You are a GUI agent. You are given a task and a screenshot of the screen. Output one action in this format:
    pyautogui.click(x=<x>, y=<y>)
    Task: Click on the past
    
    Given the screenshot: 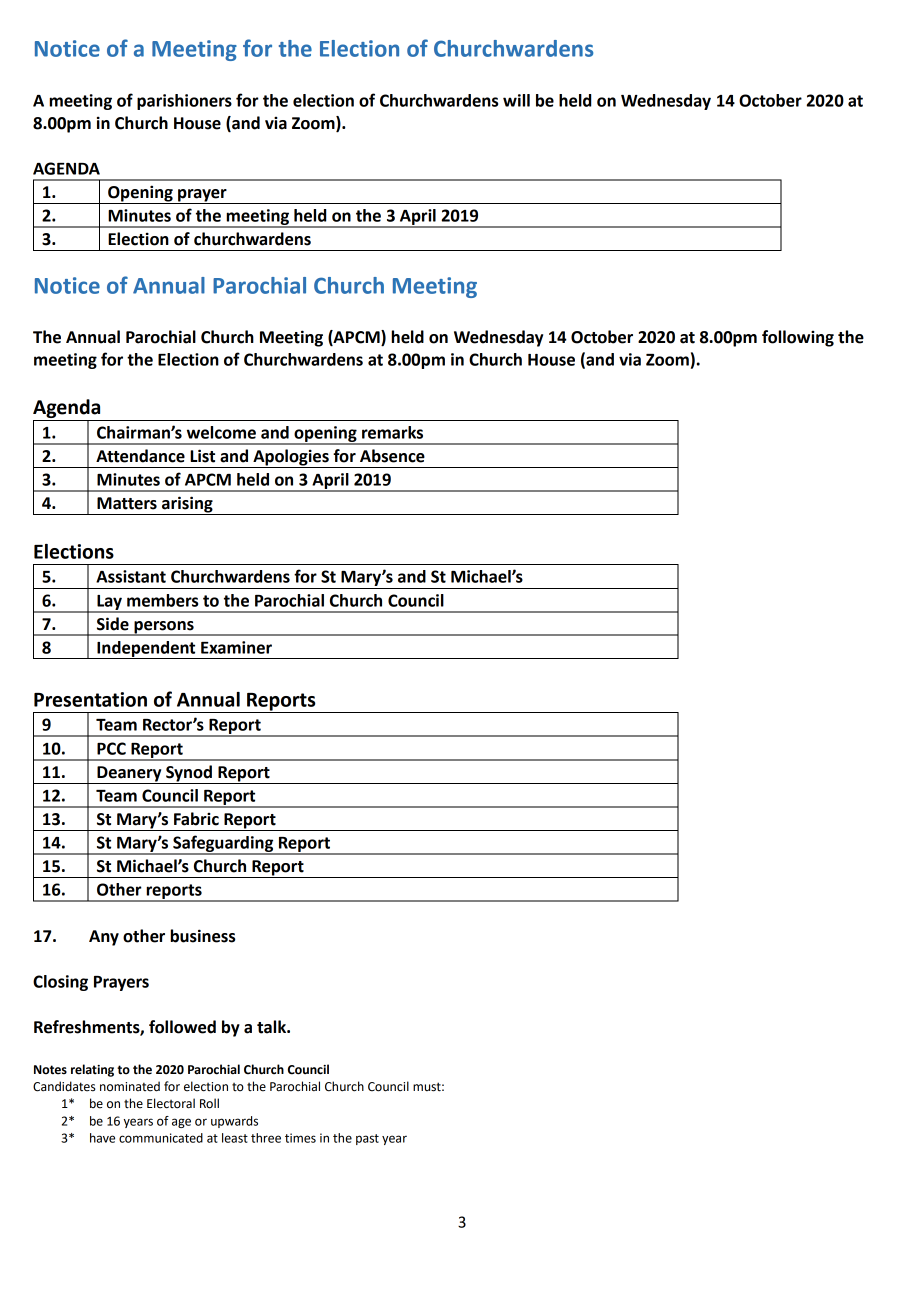 What is the action you would take?
    pyautogui.click(x=367, y=1139)
